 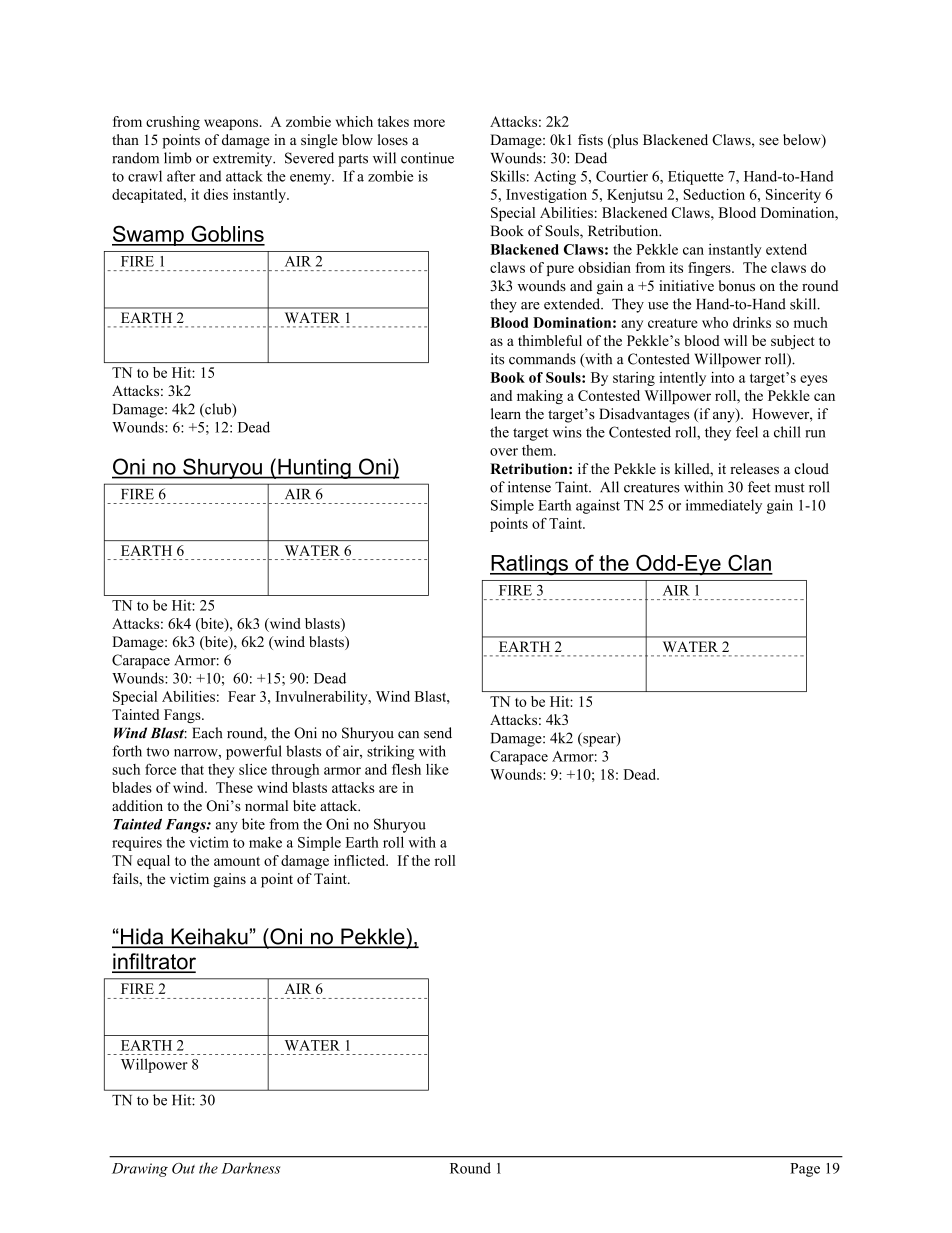 I want to click on limb, so click(x=178, y=158).
